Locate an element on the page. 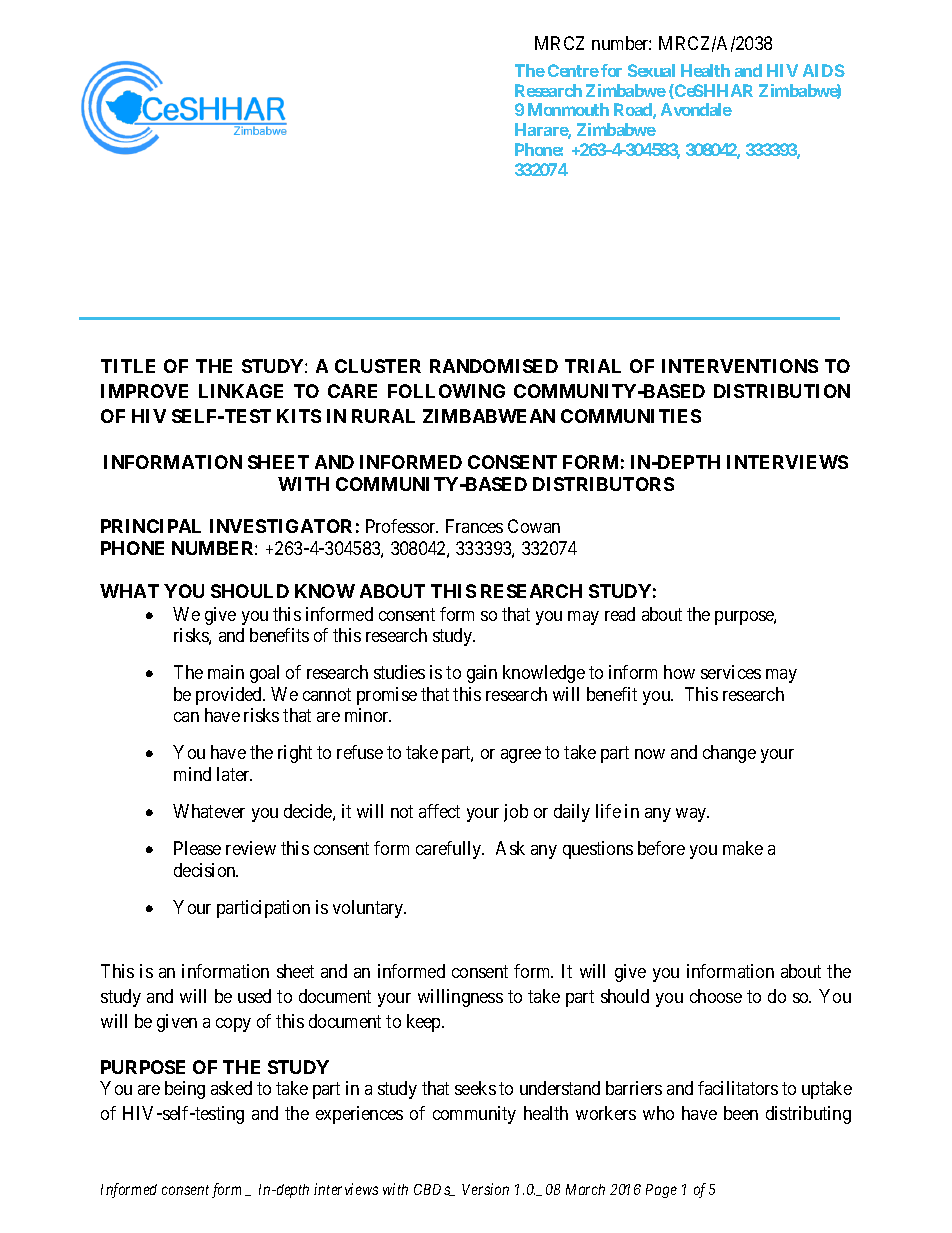 The width and height of the document is (952, 1233). Monmouth is located at coordinates (568, 109).
